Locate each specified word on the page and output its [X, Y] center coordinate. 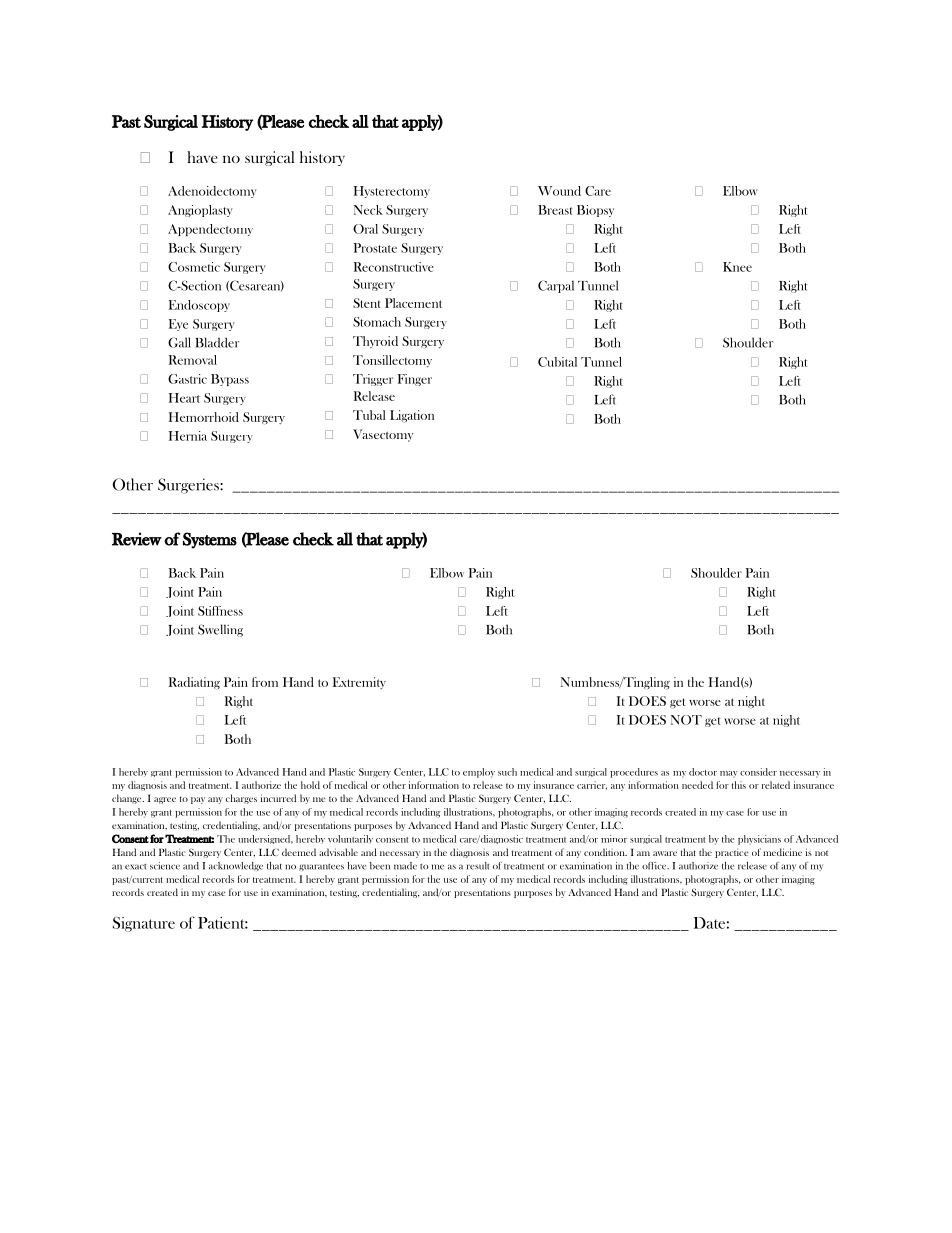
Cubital [557, 362]
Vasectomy [383, 435]
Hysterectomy [392, 192]
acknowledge [236, 866]
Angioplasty [200, 211]
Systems [210, 540]
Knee [737, 267]
